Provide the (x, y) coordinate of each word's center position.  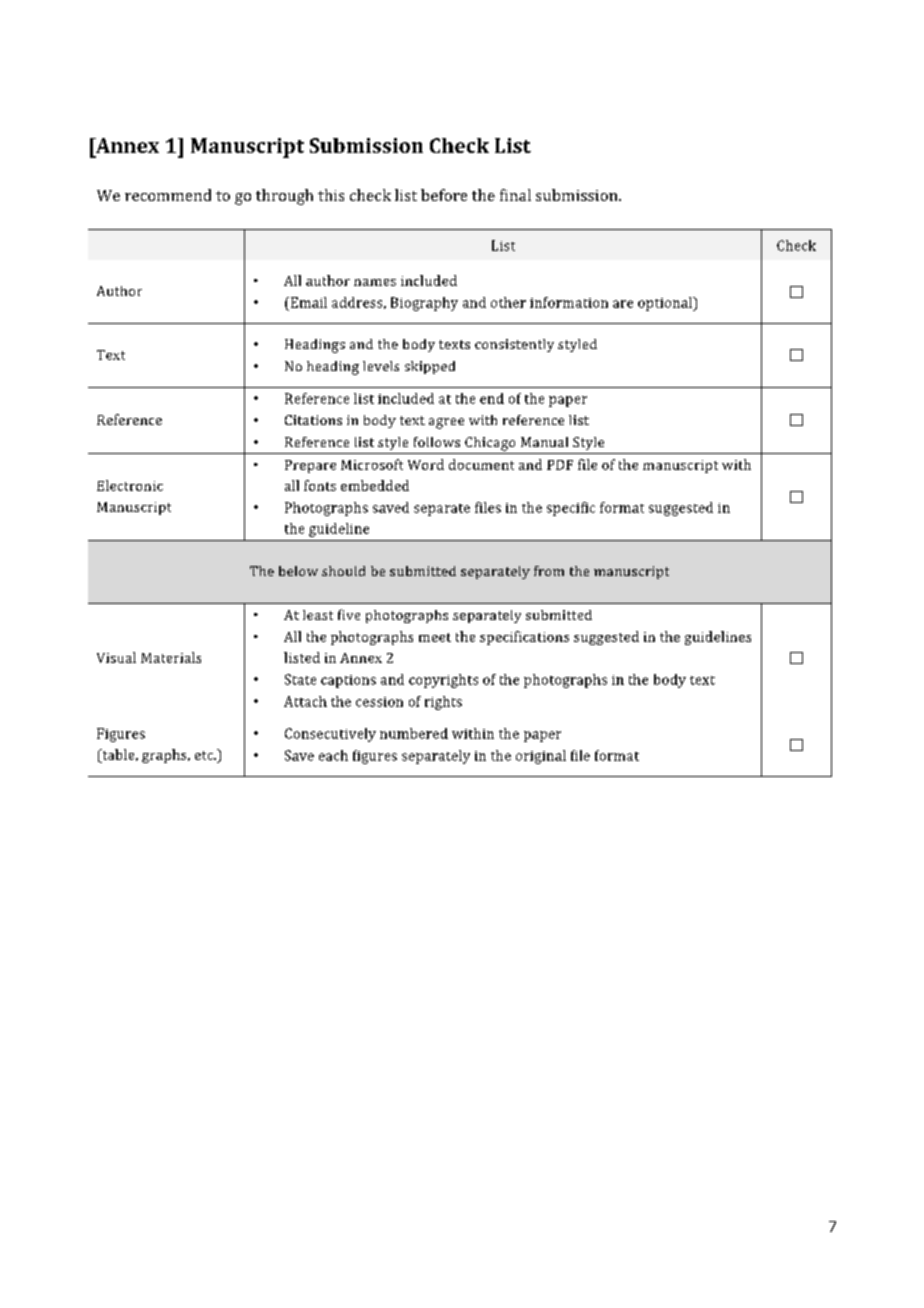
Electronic (130, 485)
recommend (168, 195)
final (515, 195)
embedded (375, 485)
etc (205, 755)
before (444, 195)
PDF (560, 465)
